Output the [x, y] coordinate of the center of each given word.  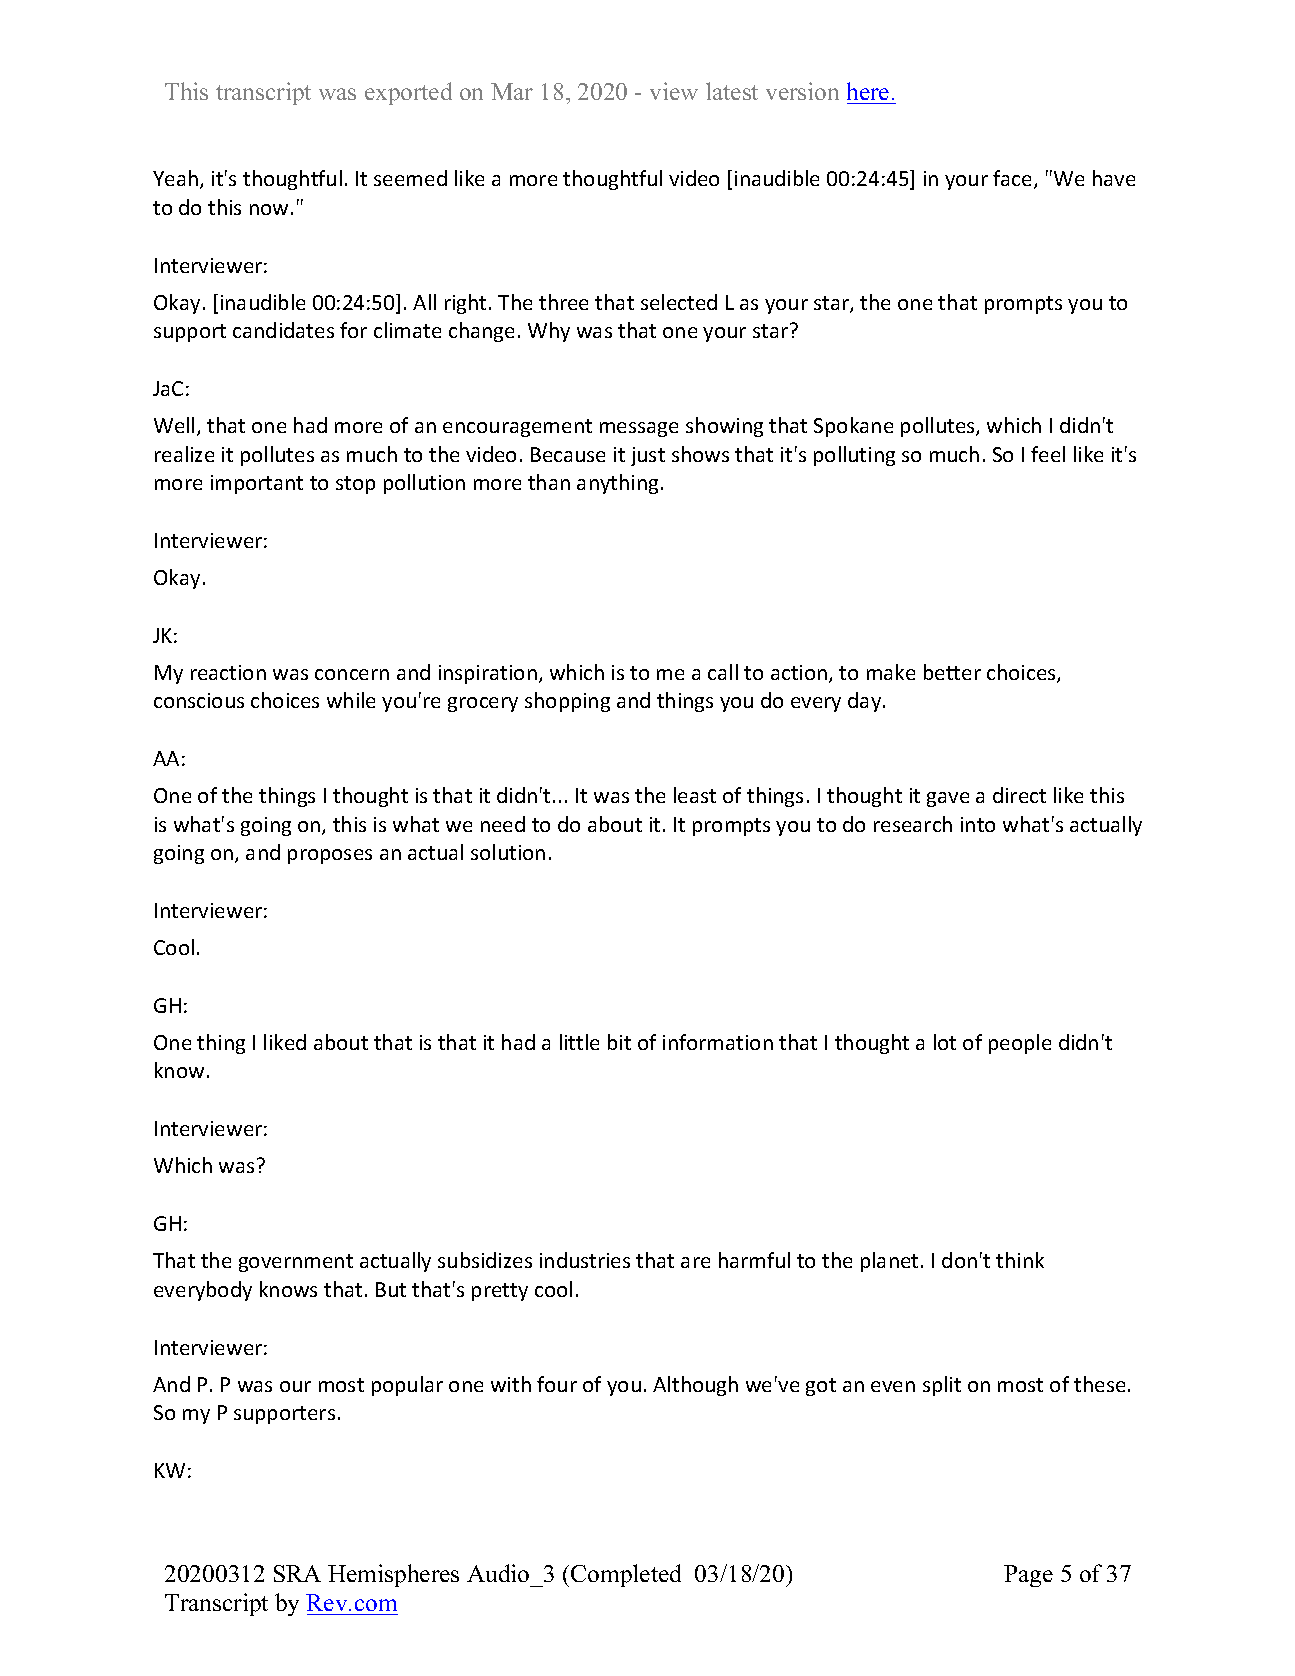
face [1014, 179]
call [723, 672]
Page [1028, 1576]
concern [352, 674]
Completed [626, 1575]
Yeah [175, 178]
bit [619, 1042]
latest [732, 91]
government [296, 1263]
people [1020, 1044]
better [952, 672]
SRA [297, 1573]
